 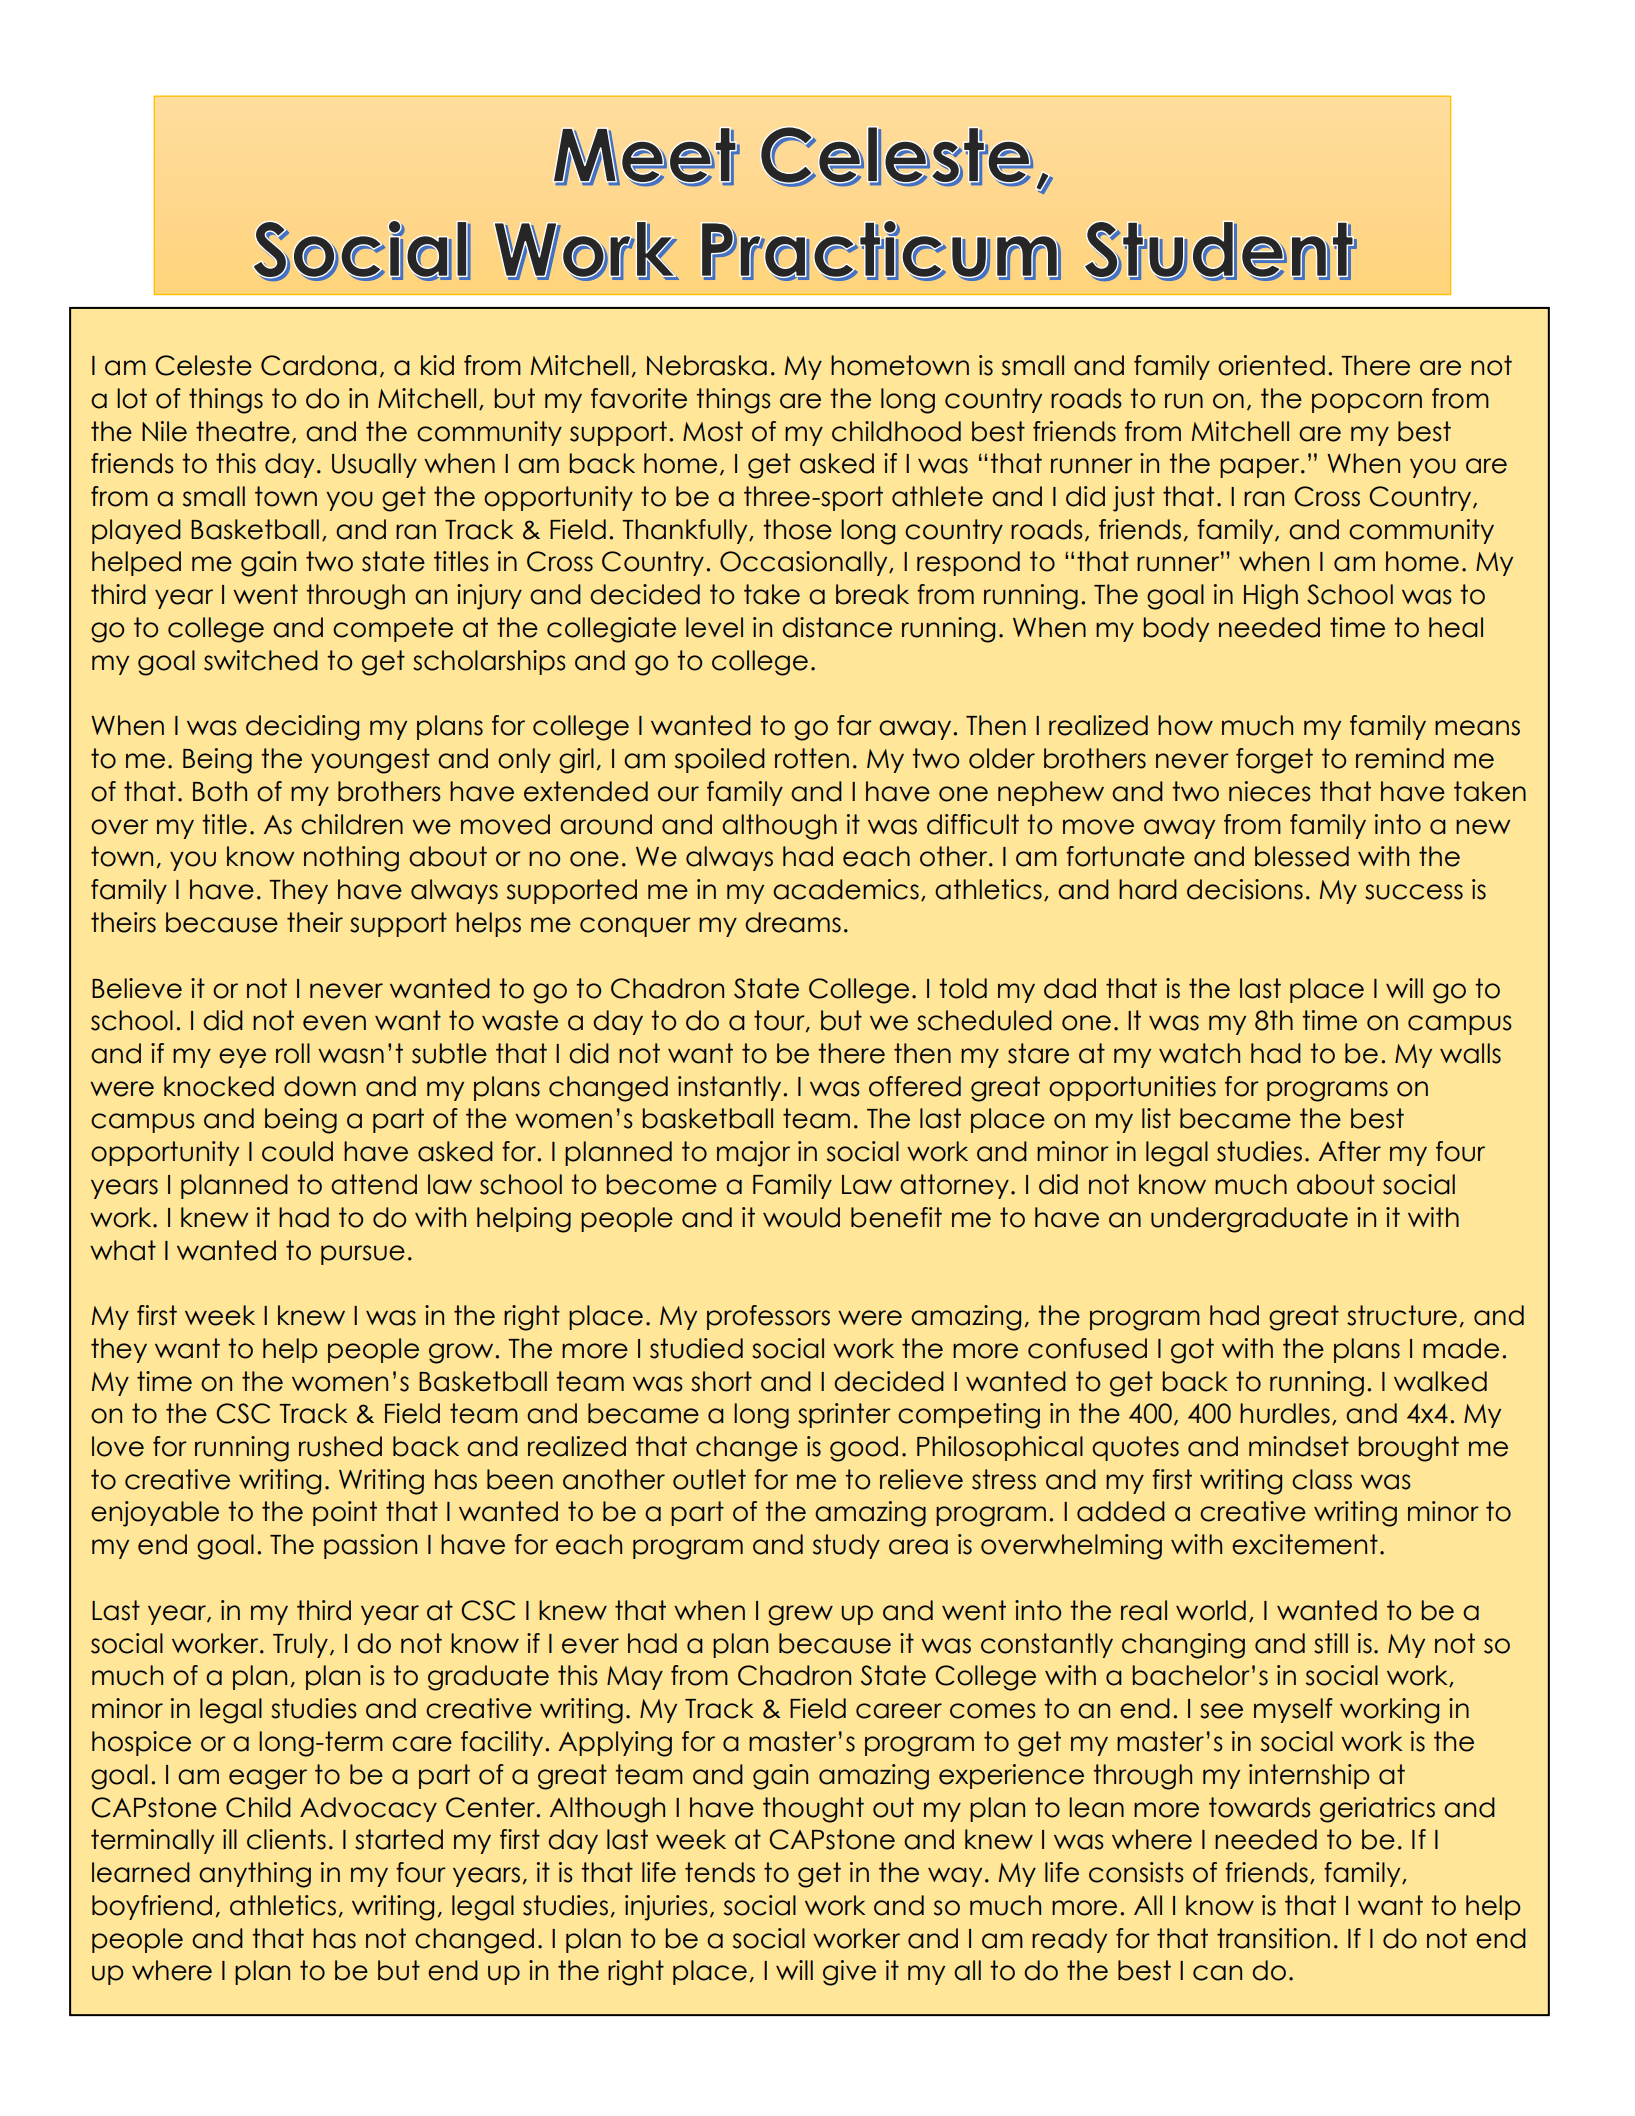 What do you see at coordinates (255, 1875) in the document?
I see `anything` at bounding box center [255, 1875].
